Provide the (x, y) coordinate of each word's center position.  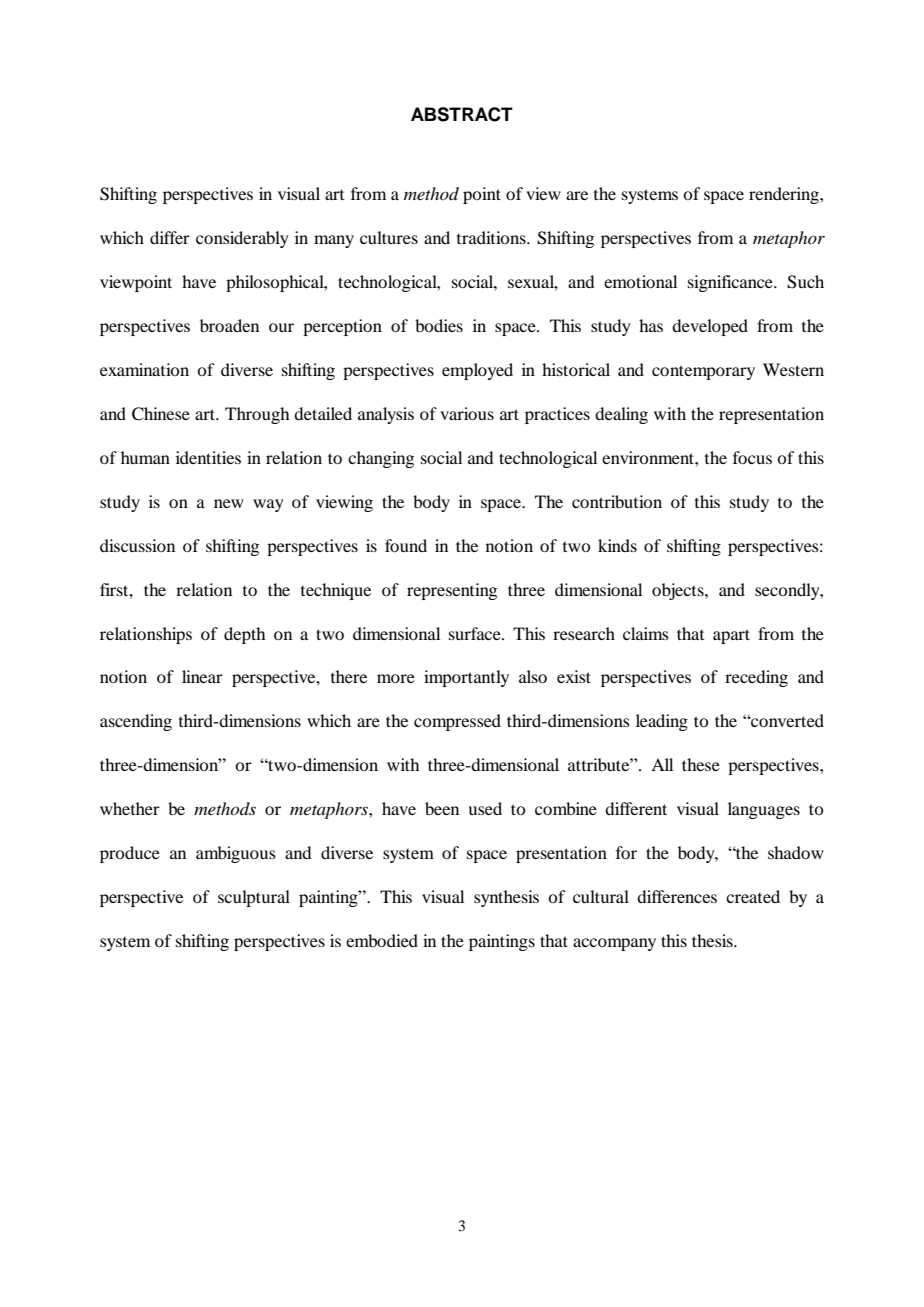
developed (710, 327)
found (406, 545)
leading (662, 722)
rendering (785, 195)
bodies (439, 325)
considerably (242, 239)
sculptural (254, 898)
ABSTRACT (462, 114)
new (229, 503)
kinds (617, 545)
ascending (136, 722)
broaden (229, 325)
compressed (457, 722)
